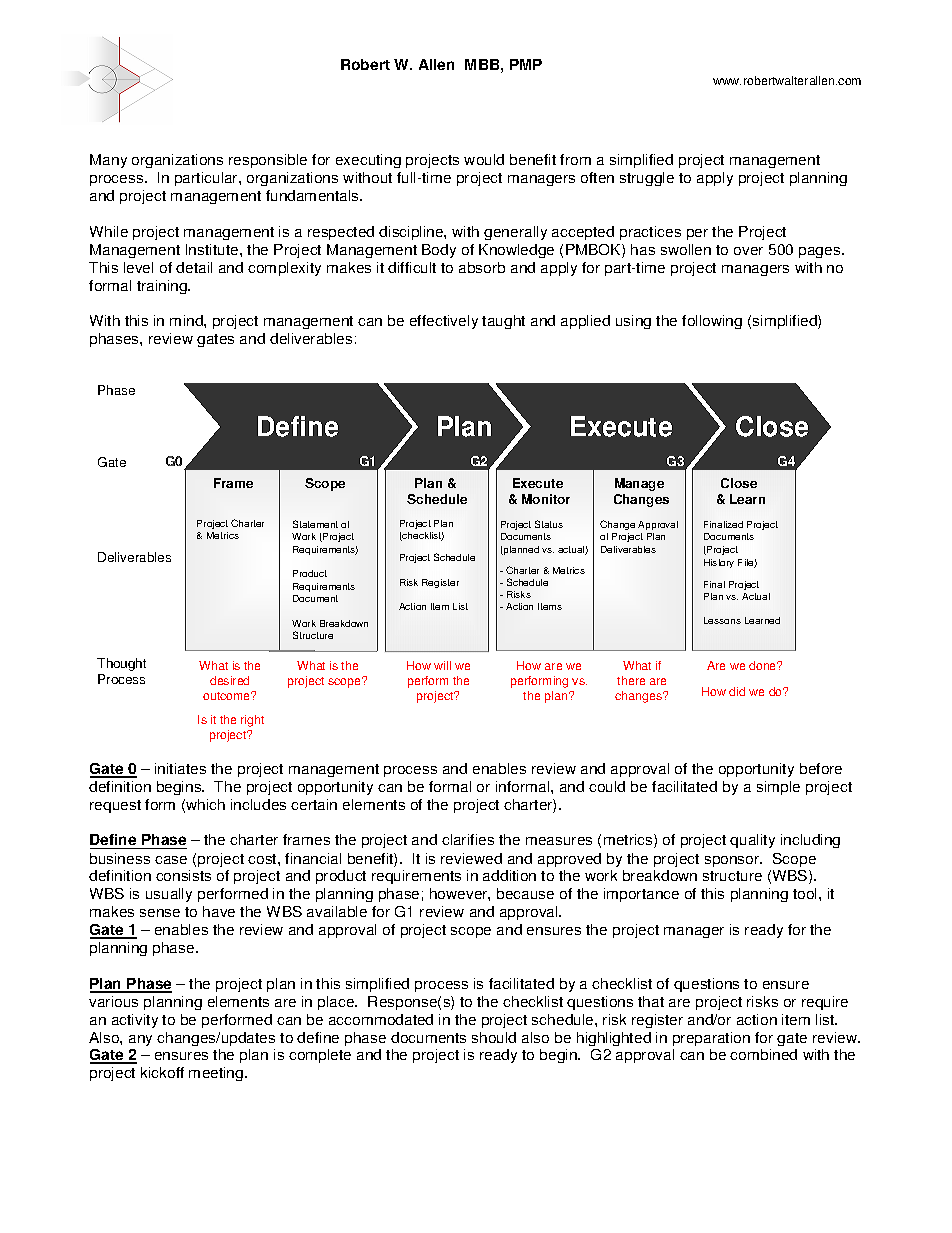 This screenshot has height=1233, width=952. I want to click on effectively, so click(444, 322).
